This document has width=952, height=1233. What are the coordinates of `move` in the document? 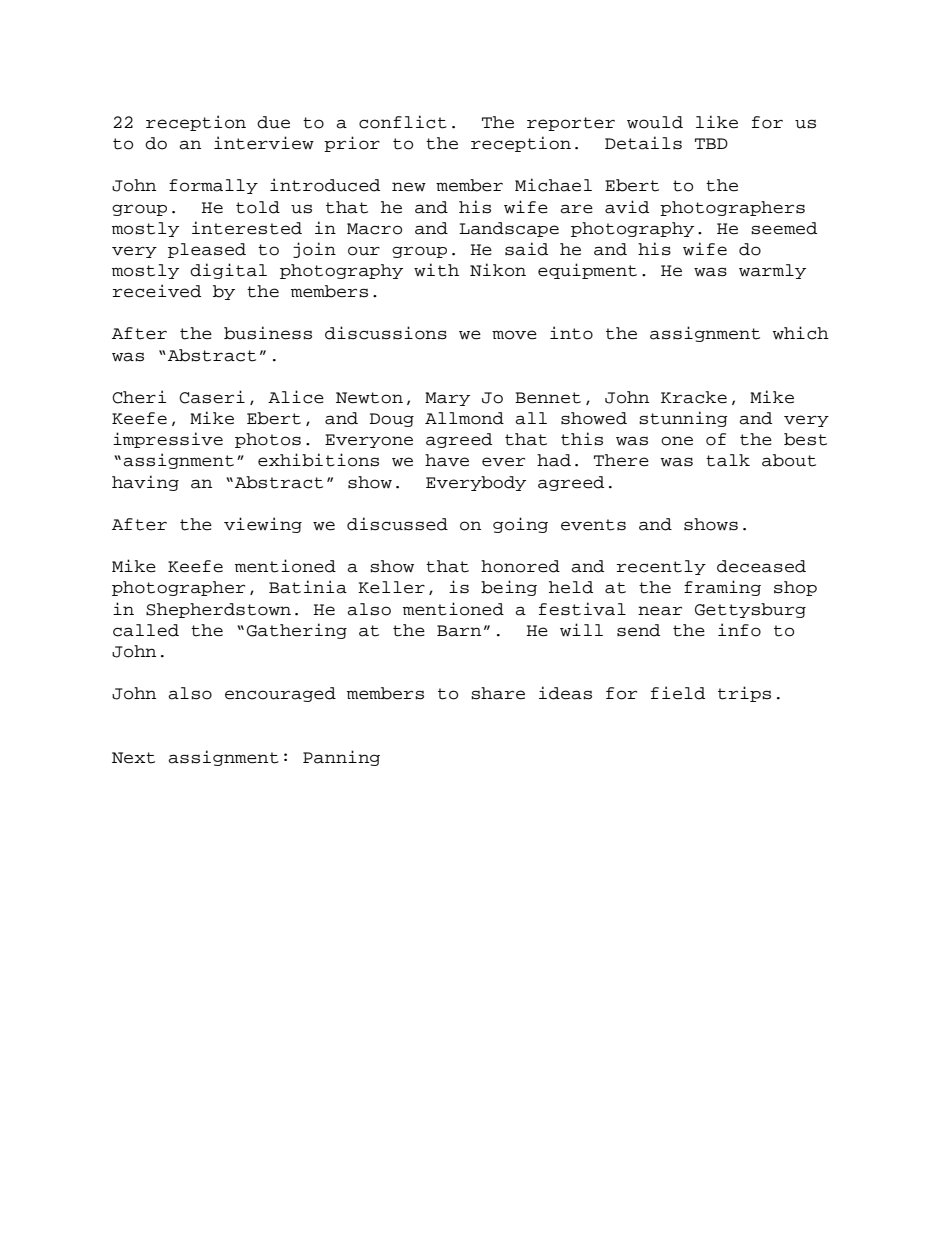 It's located at (514, 335).
